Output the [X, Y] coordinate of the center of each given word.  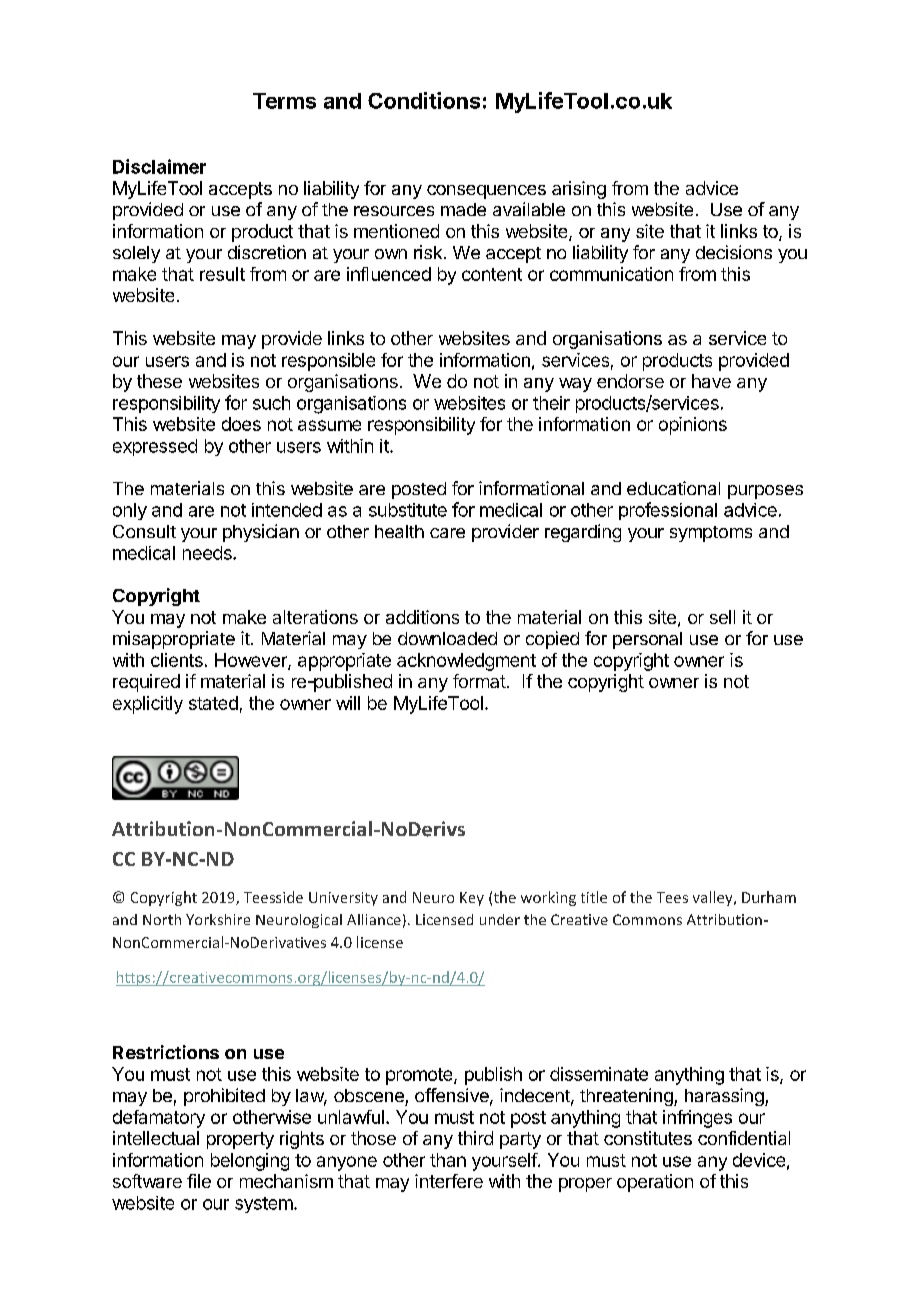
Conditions [424, 100]
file [199, 1181]
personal [647, 640]
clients [177, 660]
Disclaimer [159, 166]
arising [579, 190]
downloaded [447, 638]
